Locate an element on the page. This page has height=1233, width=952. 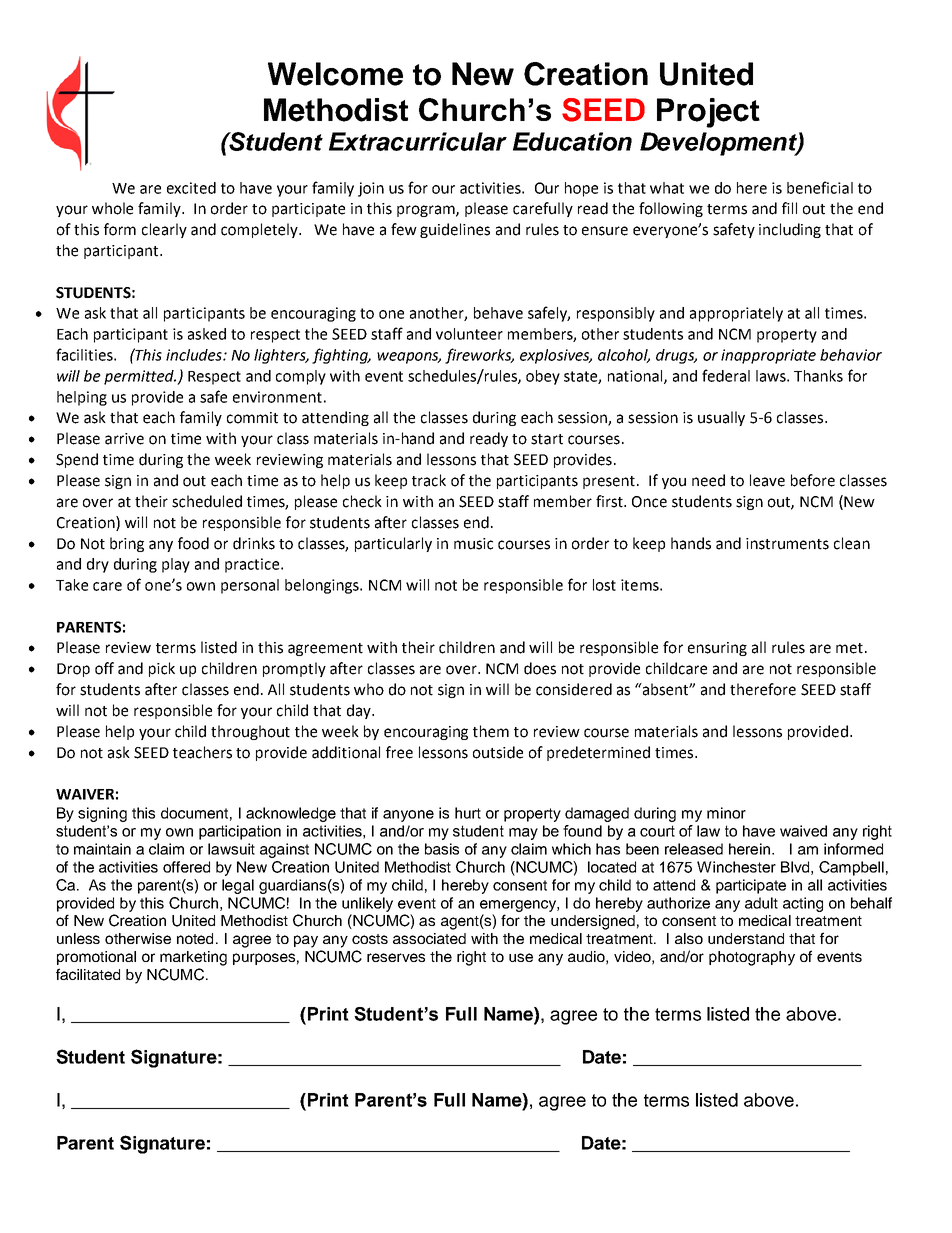
associated is located at coordinates (429, 938).
